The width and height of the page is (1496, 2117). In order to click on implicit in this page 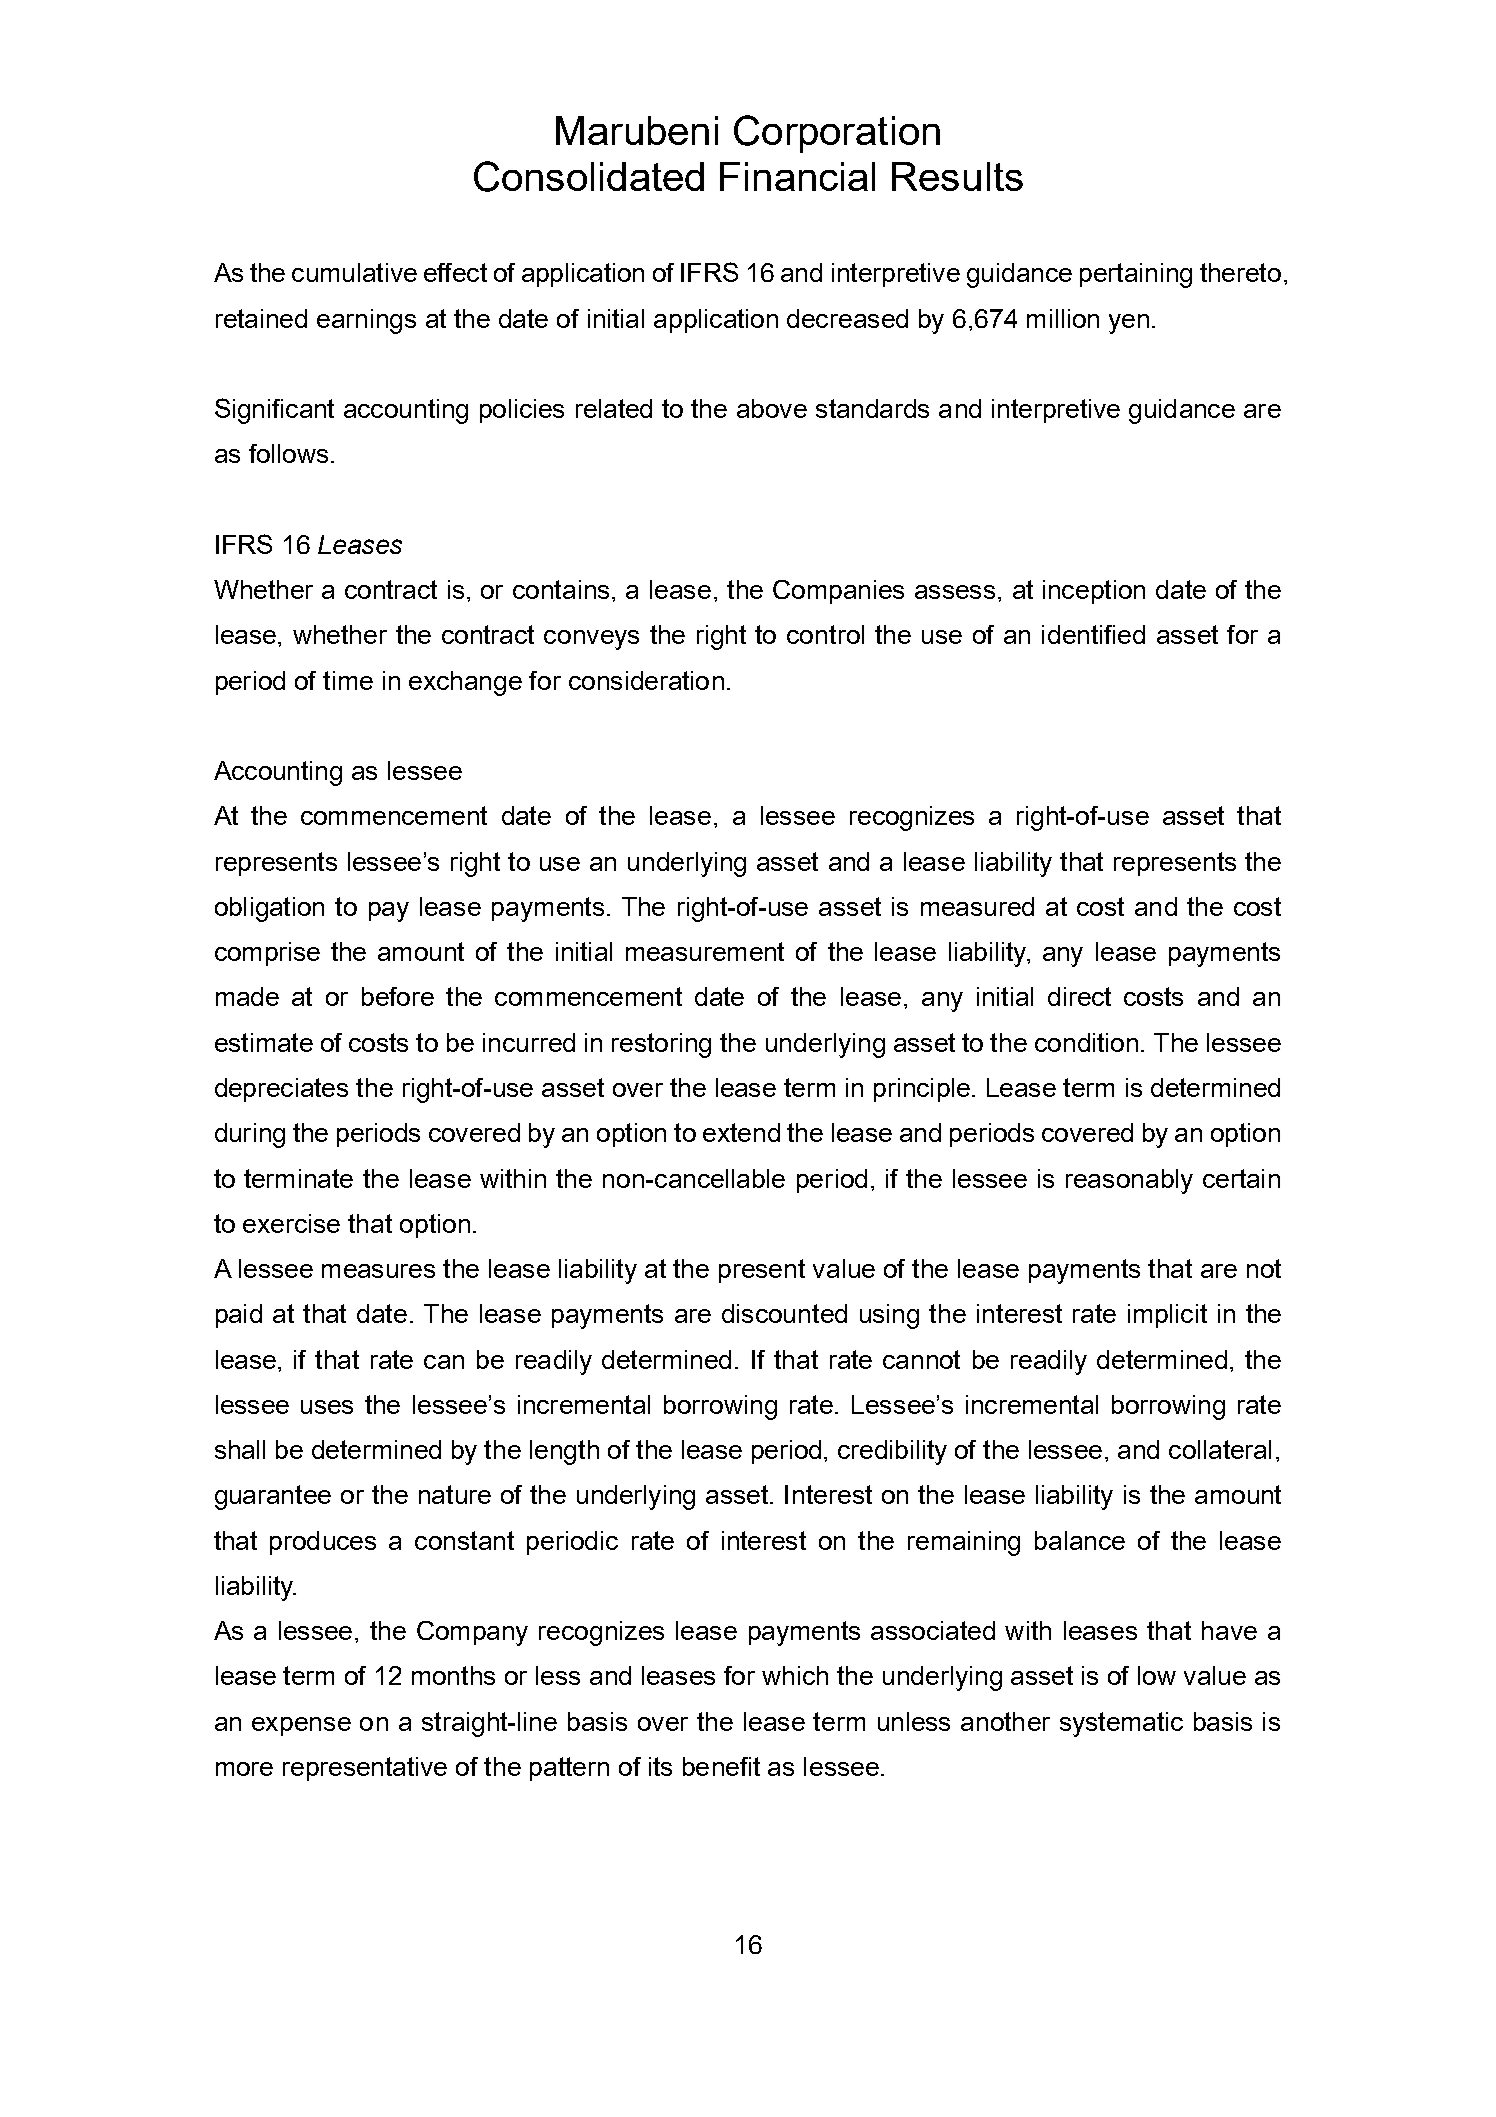, I will do `click(1167, 1316)`.
